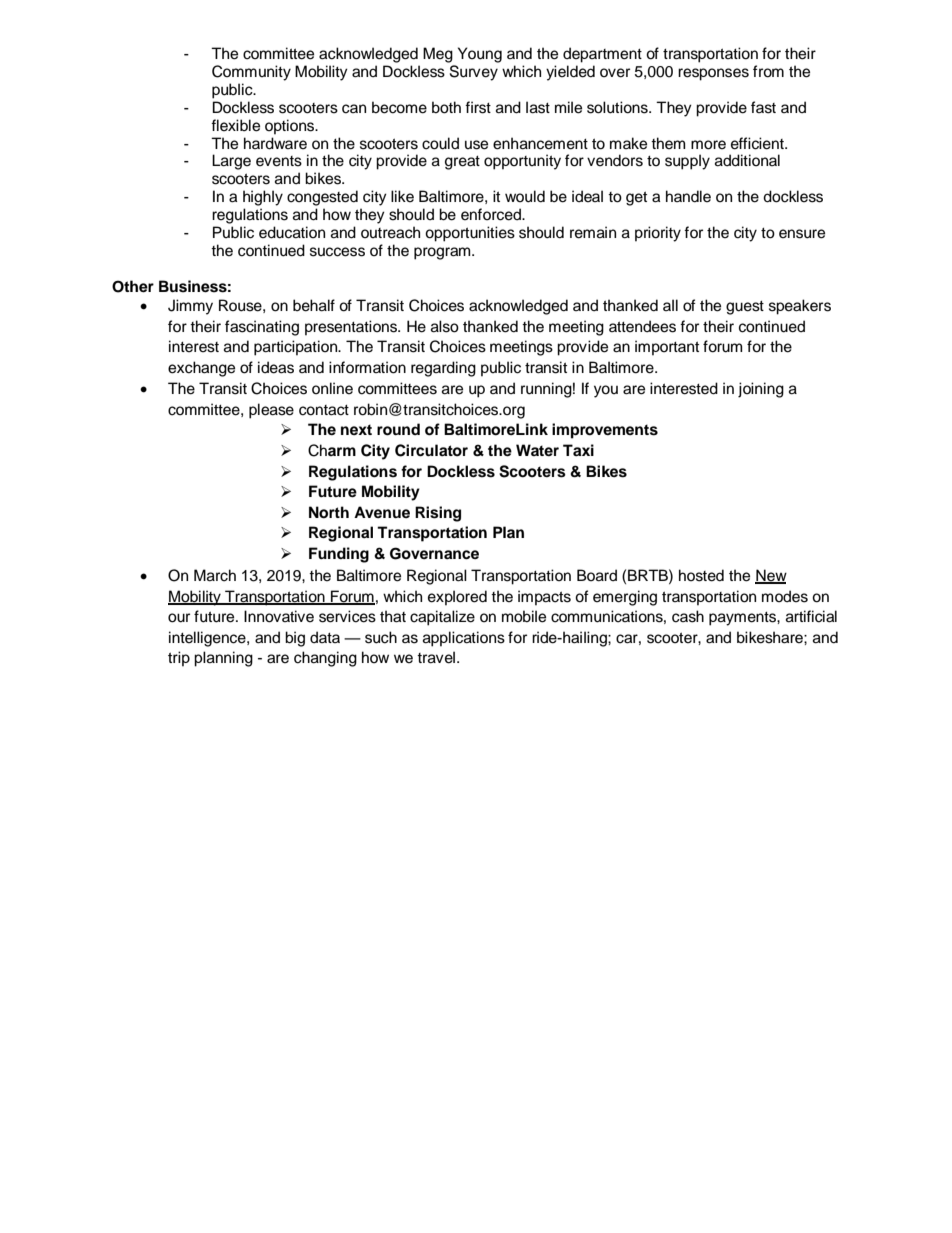 This page has width=952, height=1233. What do you see at coordinates (492, 214) in the page?
I see `enforced` at bounding box center [492, 214].
